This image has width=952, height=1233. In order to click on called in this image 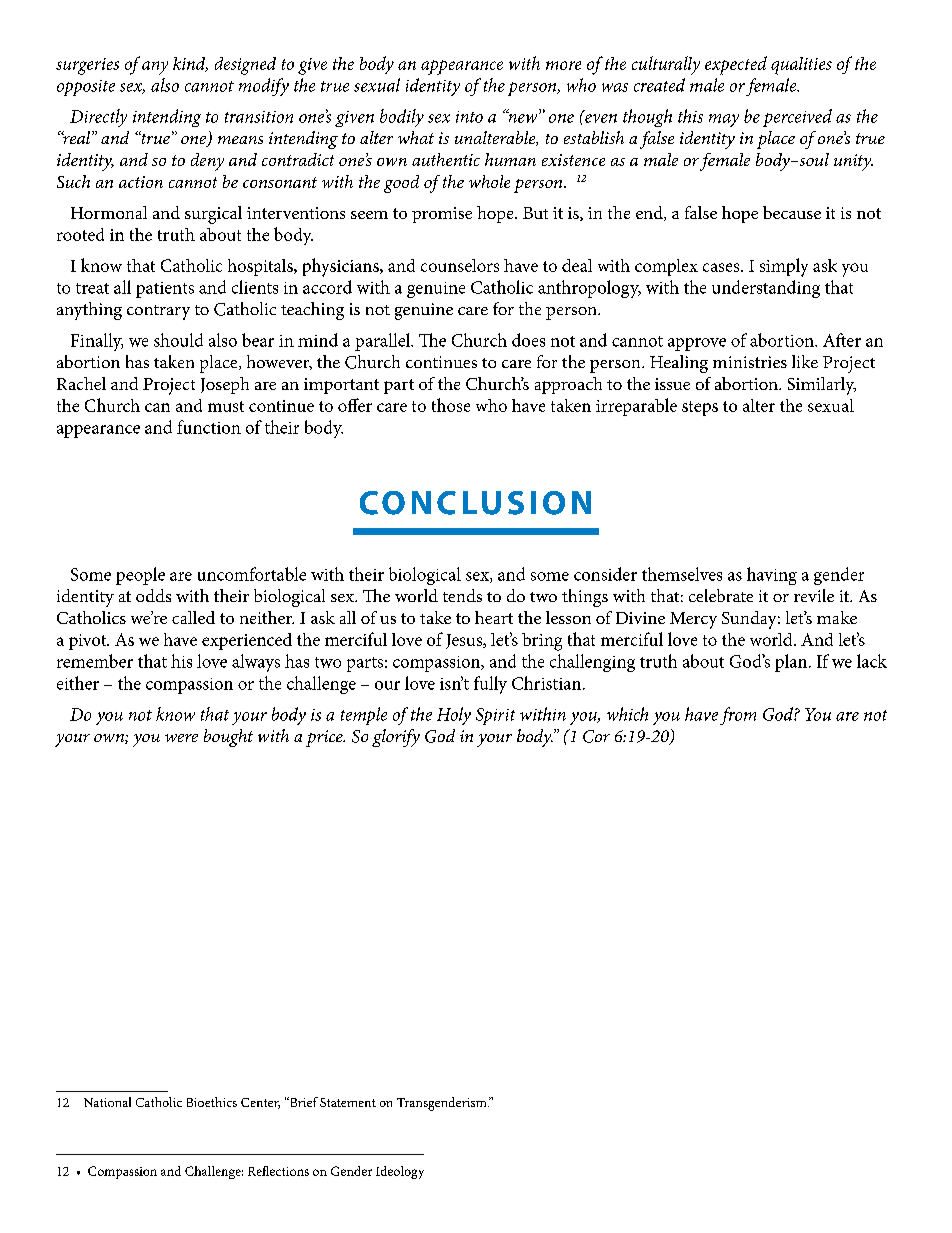, I will do `click(193, 617)`.
